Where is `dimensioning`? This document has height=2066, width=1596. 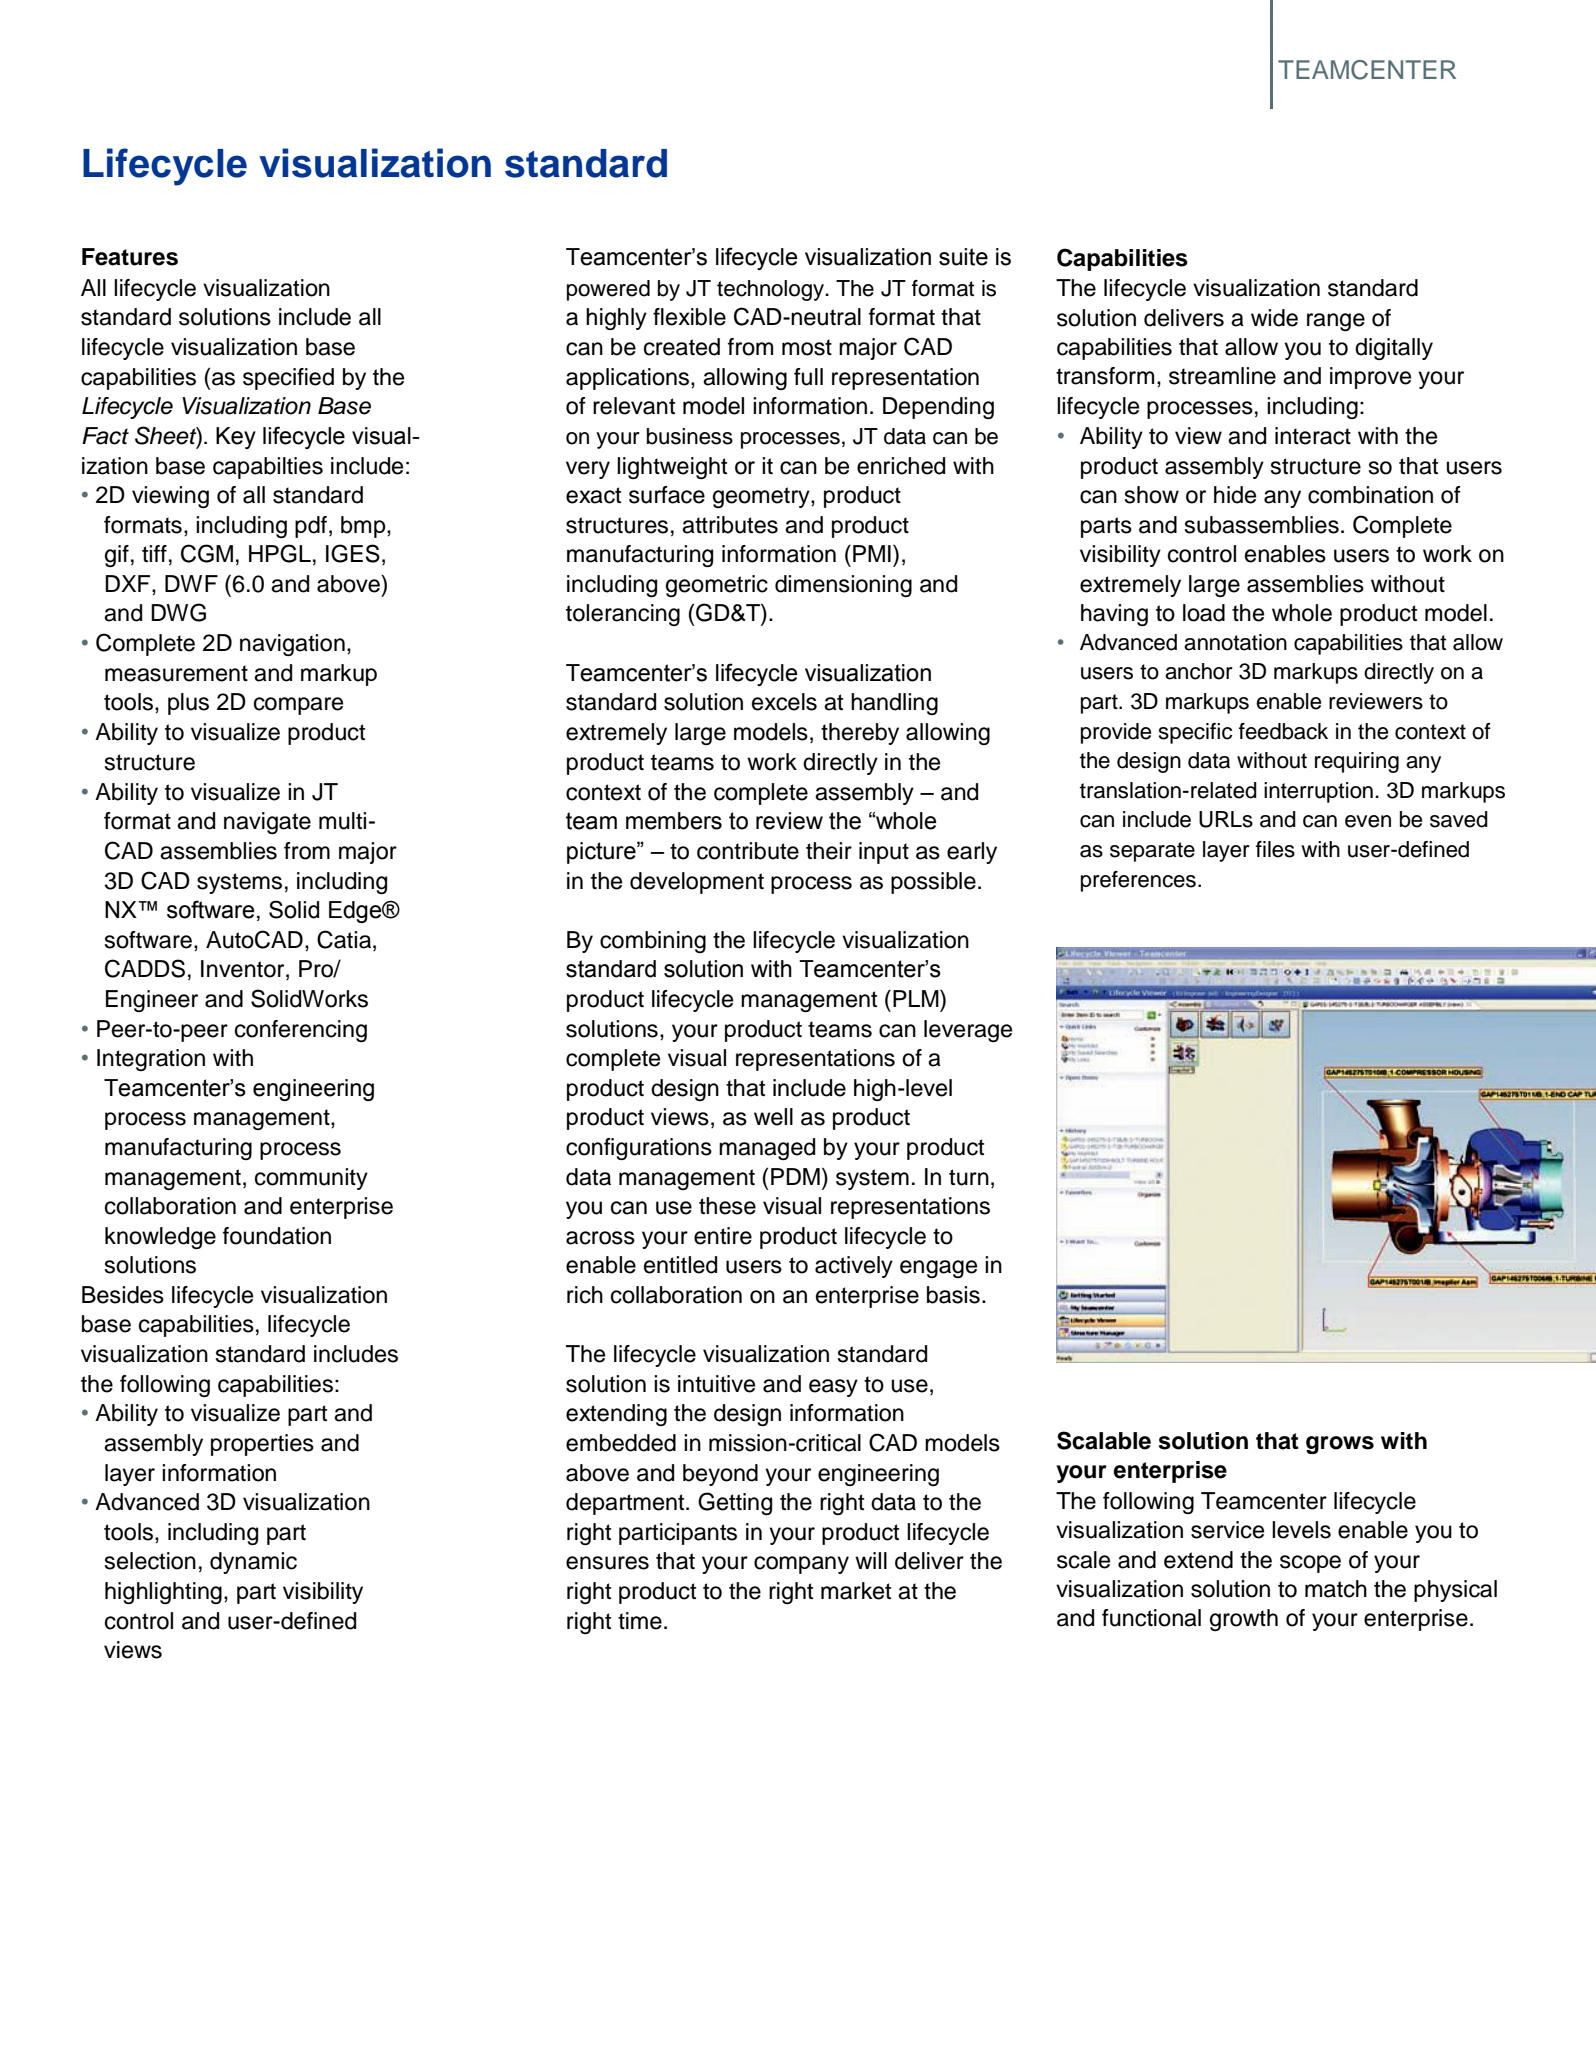 dimensioning is located at coordinates (843, 586).
